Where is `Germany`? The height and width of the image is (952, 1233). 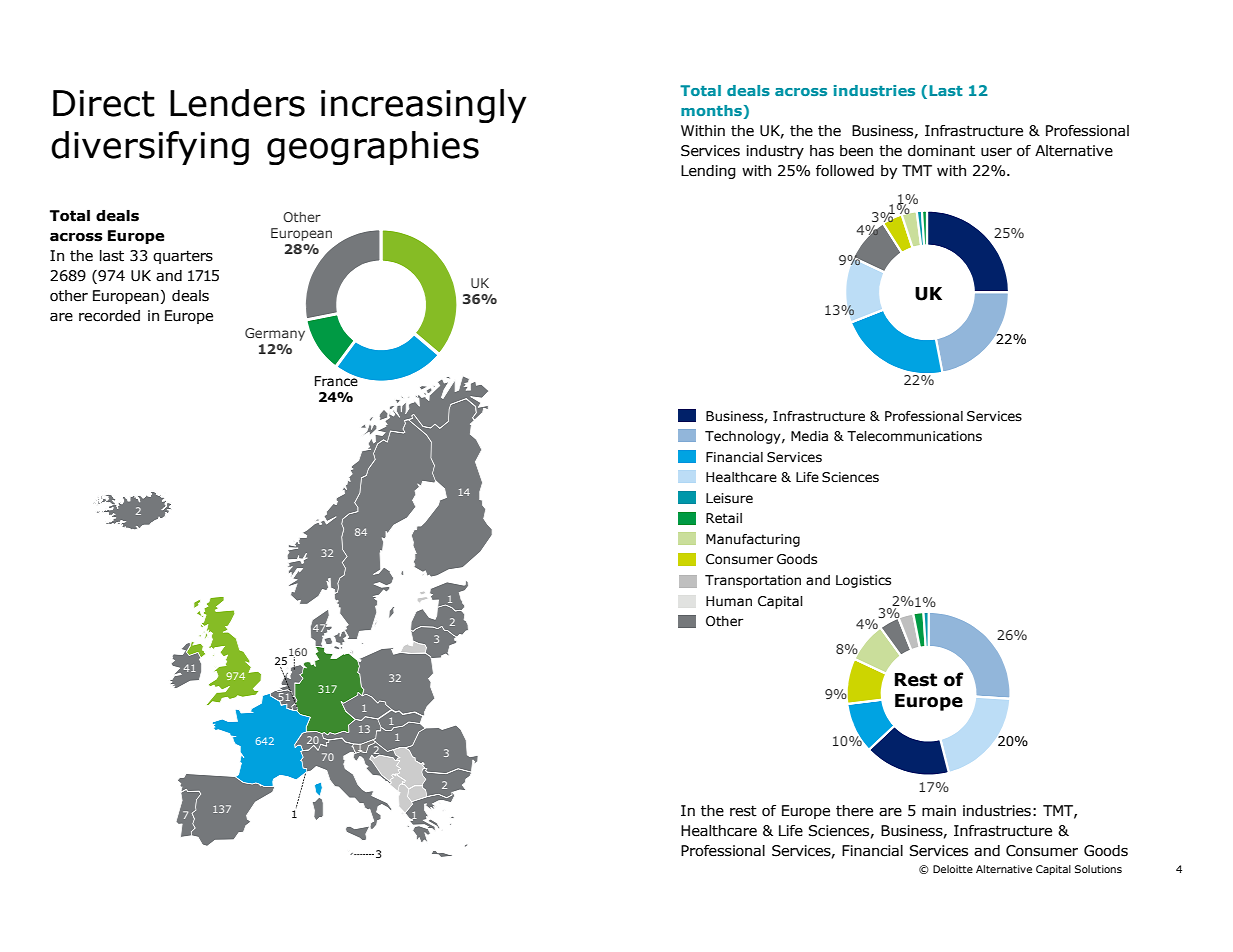
Germany is located at coordinates (275, 334).
